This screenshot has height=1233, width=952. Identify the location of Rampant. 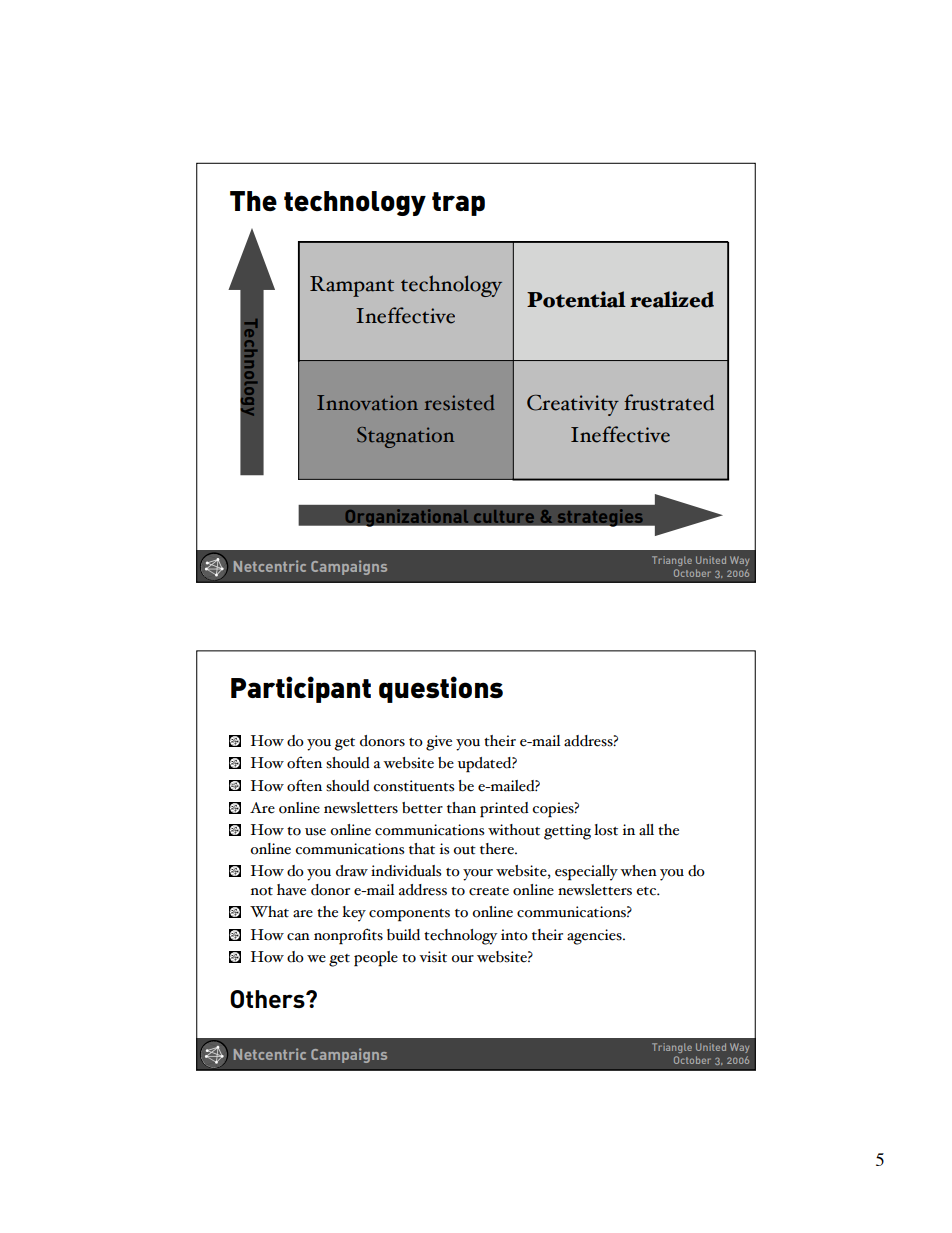
(352, 286).
